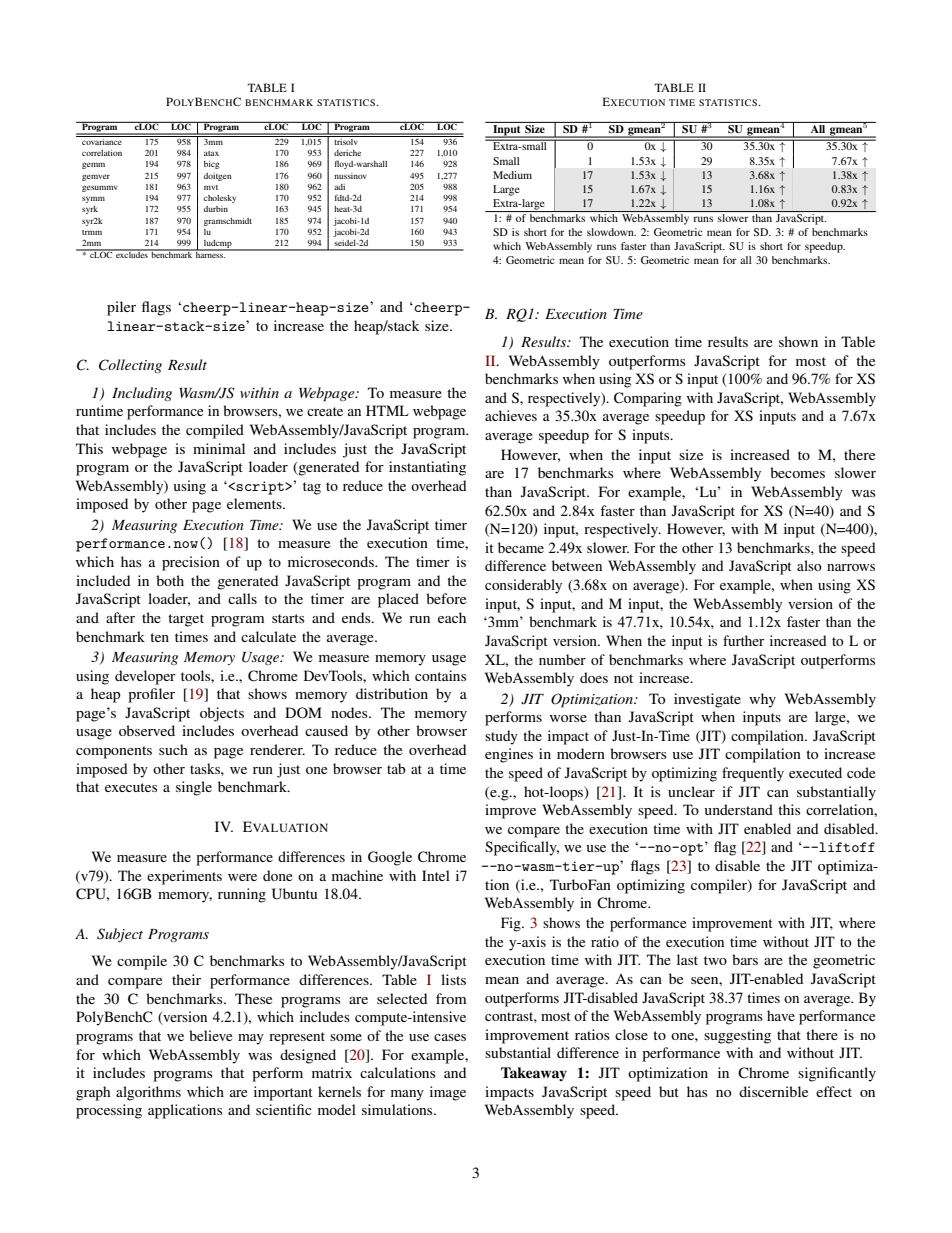 Image resolution: width=952 pixels, height=1233 pixels. What do you see at coordinates (216, 209) in the page?
I see `durbin` at bounding box center [216, 209].
